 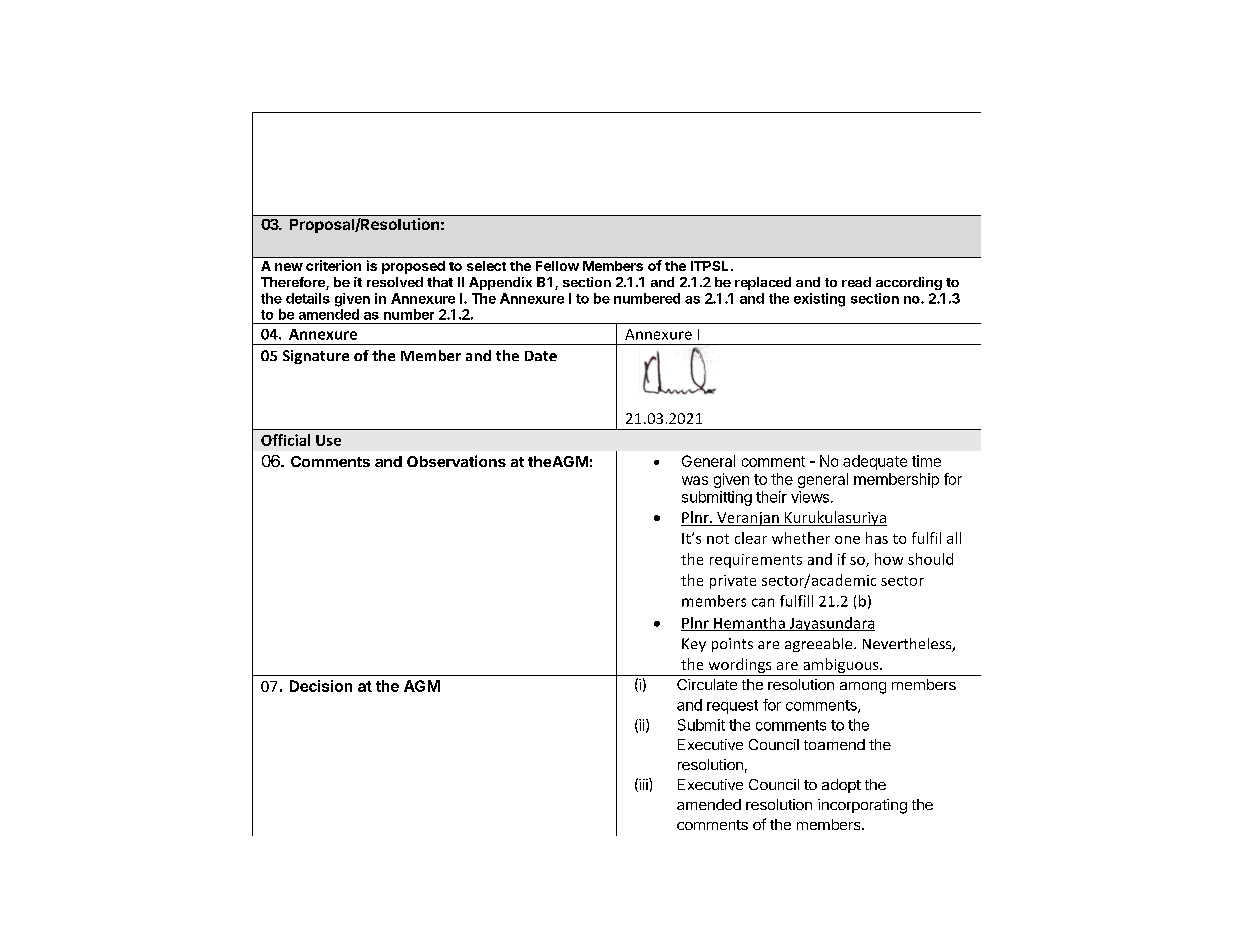 What do you see at coordinates (456, 461) in the screenshot?
I see `Observations` at bounding box center [456, 461].
